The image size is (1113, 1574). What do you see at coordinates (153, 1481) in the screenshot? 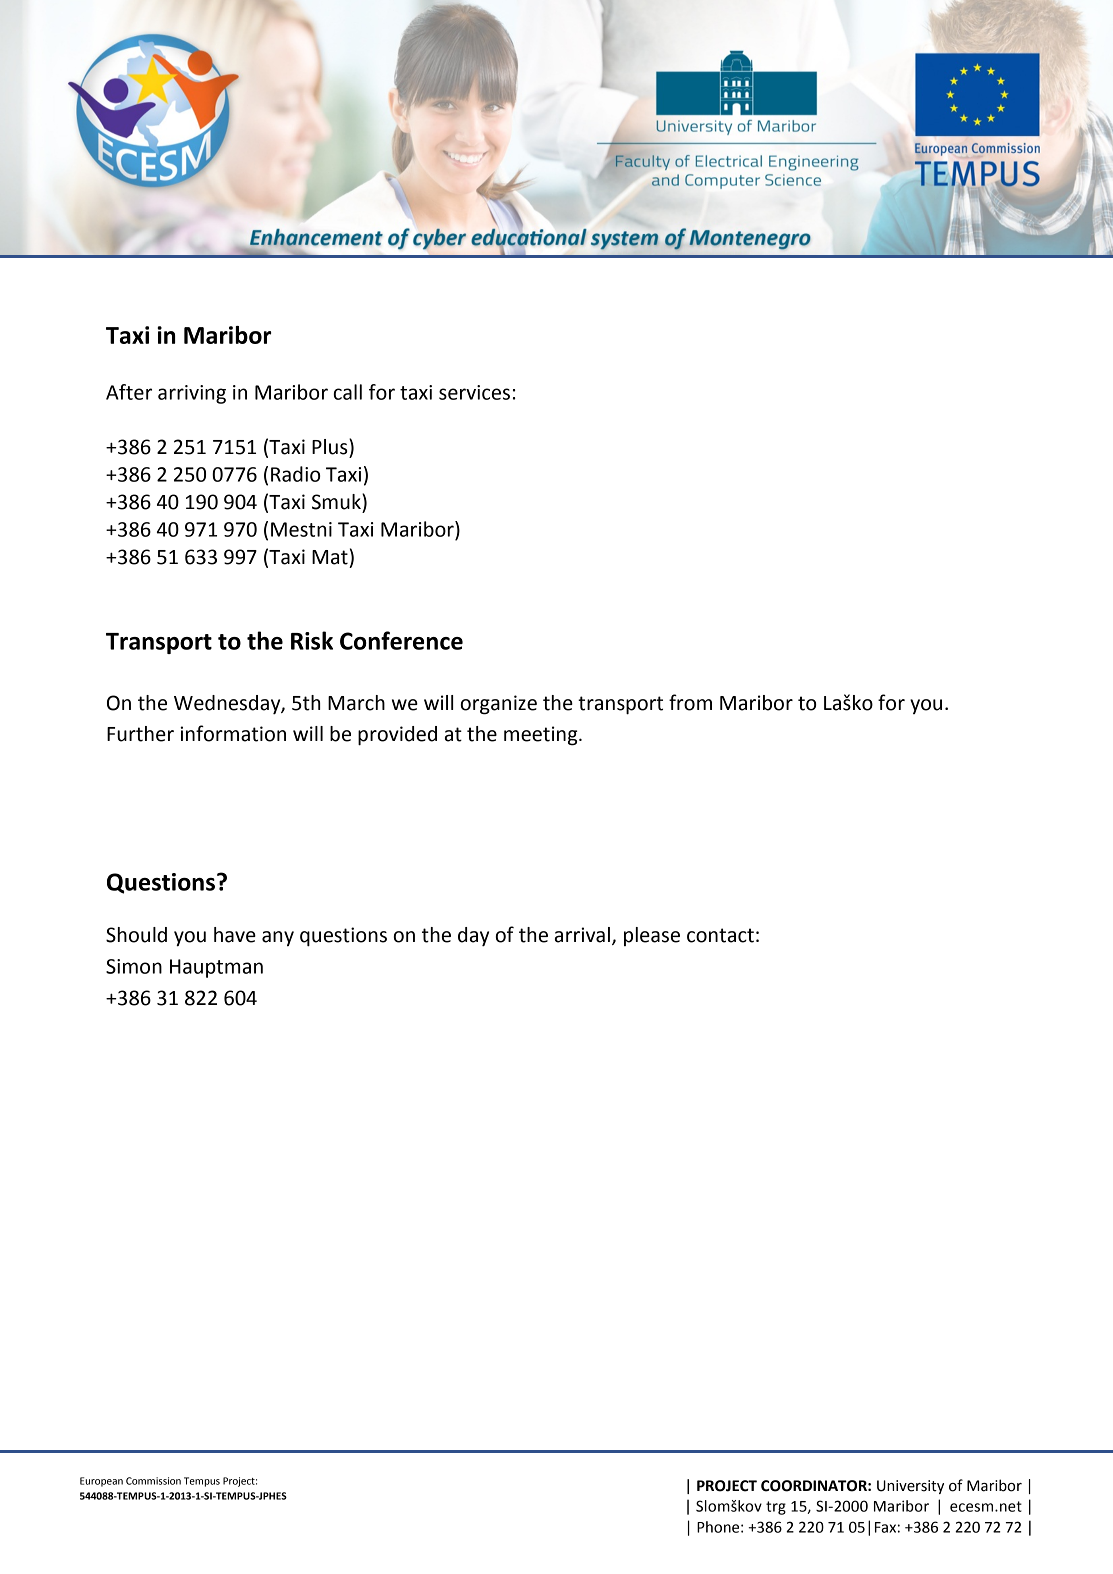
I see `Commission` at bounding box center [153, 1481].
